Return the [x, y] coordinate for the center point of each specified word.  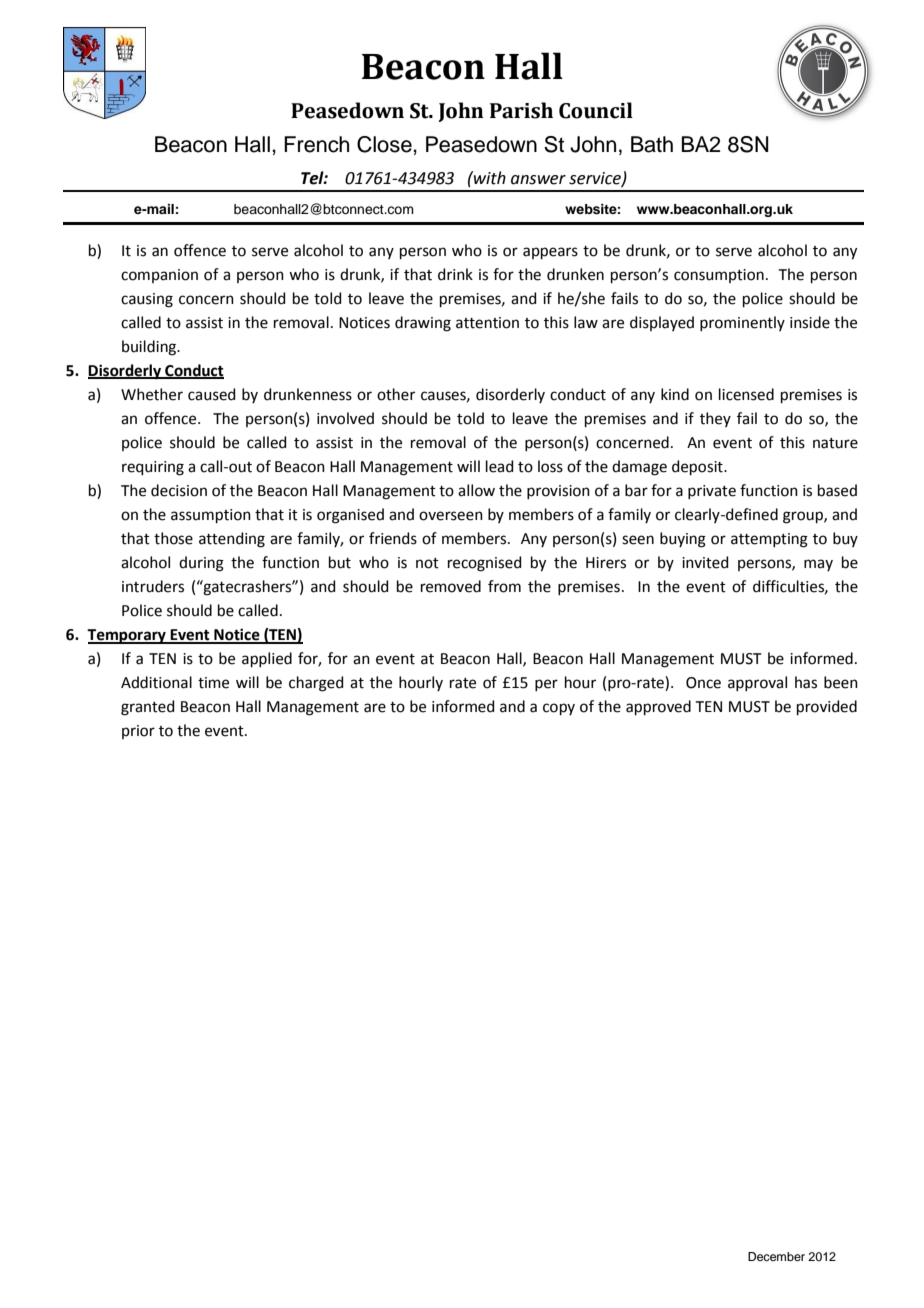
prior [138, 732]
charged [316, 684]
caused [212, 394]
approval [757, 683]
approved [658, 707]
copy [559, 709]
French [316, 144]
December [776, 1256]
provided [827, 707]
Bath [652, 144]
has [806, 682]
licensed [746, 394]
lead [500, 466]
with [489, 178]
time [213, 683]
